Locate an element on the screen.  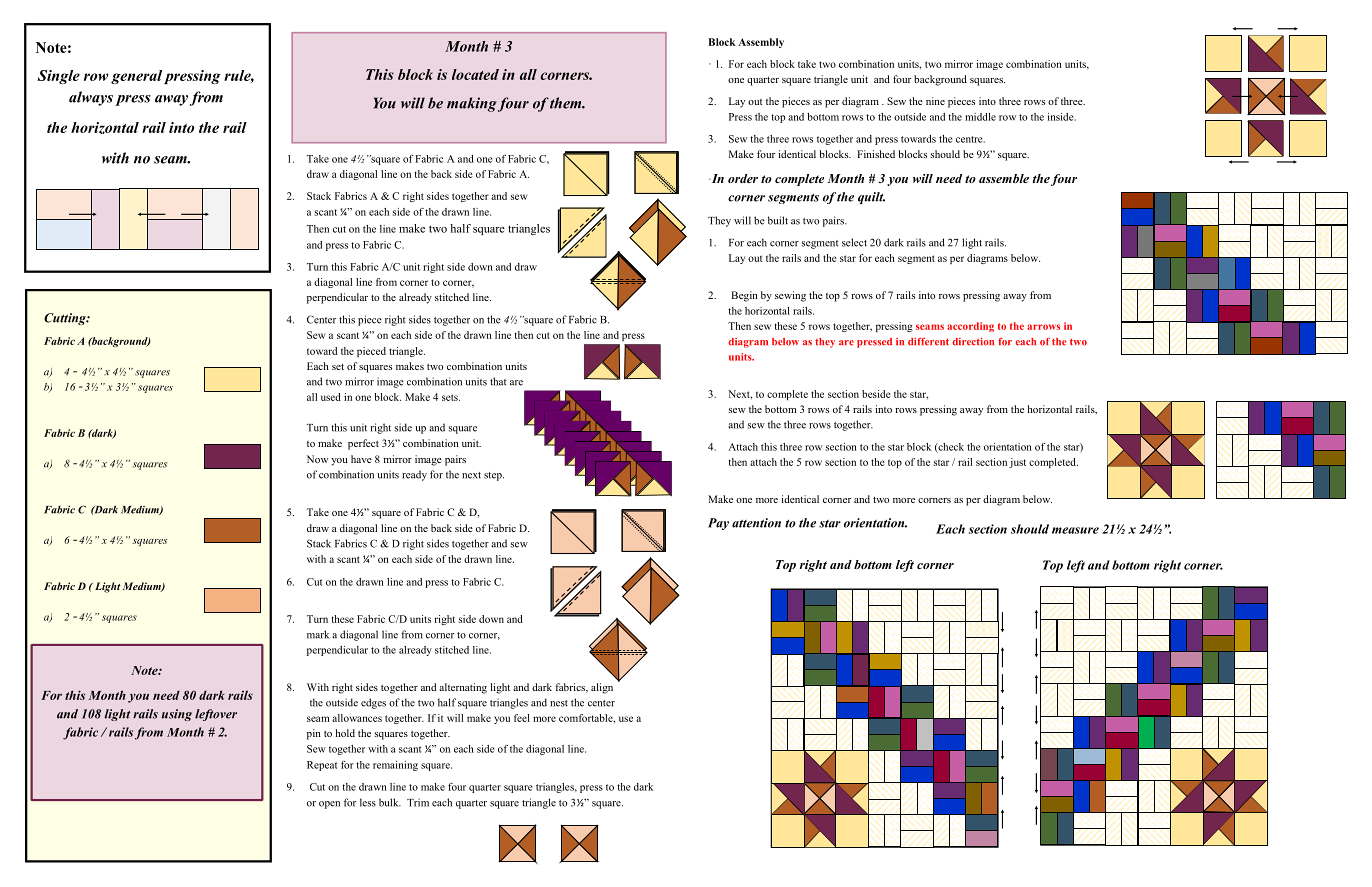
just is located at coordinates (1017, 463).
